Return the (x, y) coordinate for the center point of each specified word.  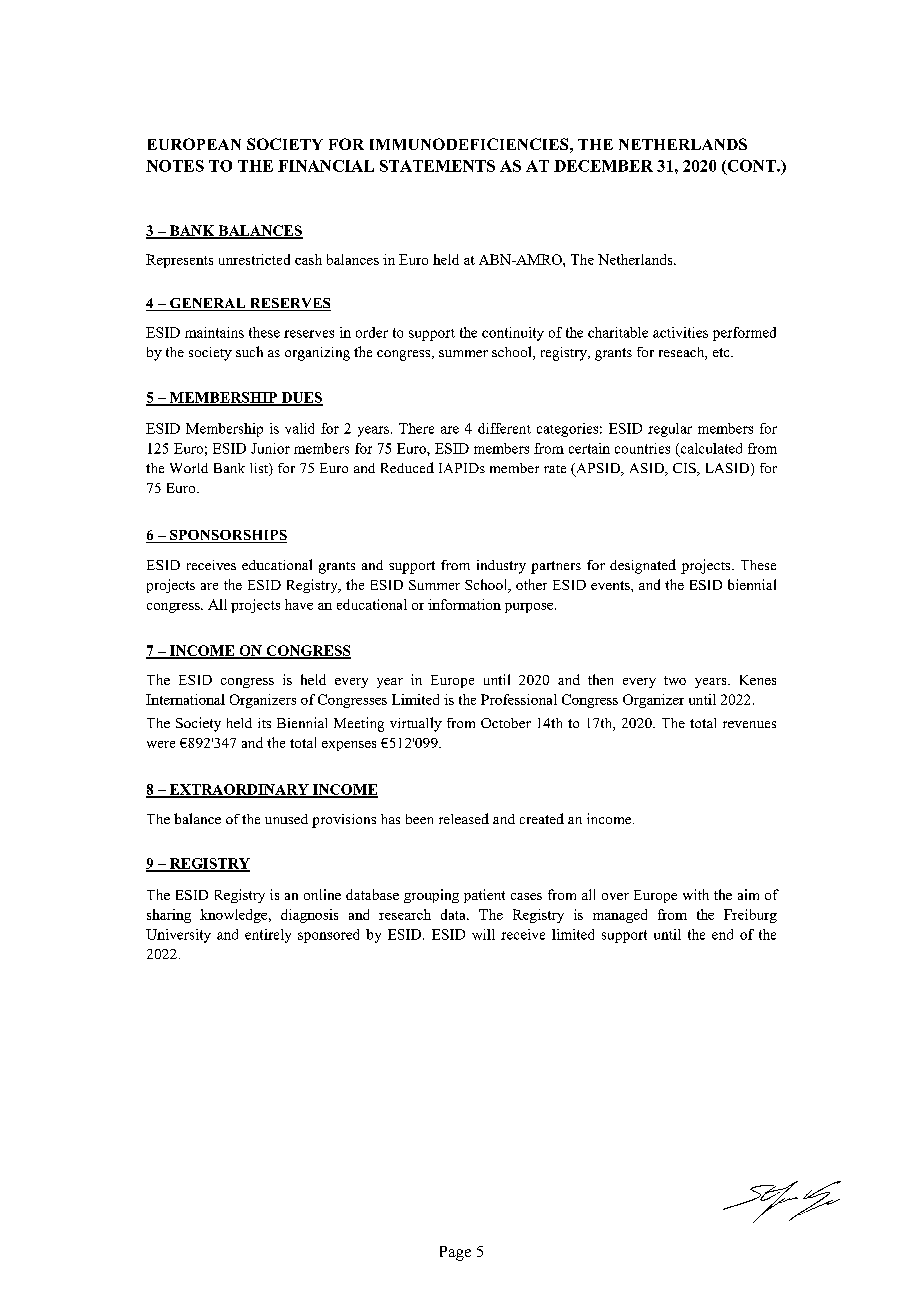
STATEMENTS (437, 166)
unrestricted (254, 259)
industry (501, 567)
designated (643, 566)
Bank (229, 468)
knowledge (235, 916)
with (696, 894)
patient (484, 896)
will (483, 934)
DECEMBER (603, 166)
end (722, 934)
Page (455, 1253)
